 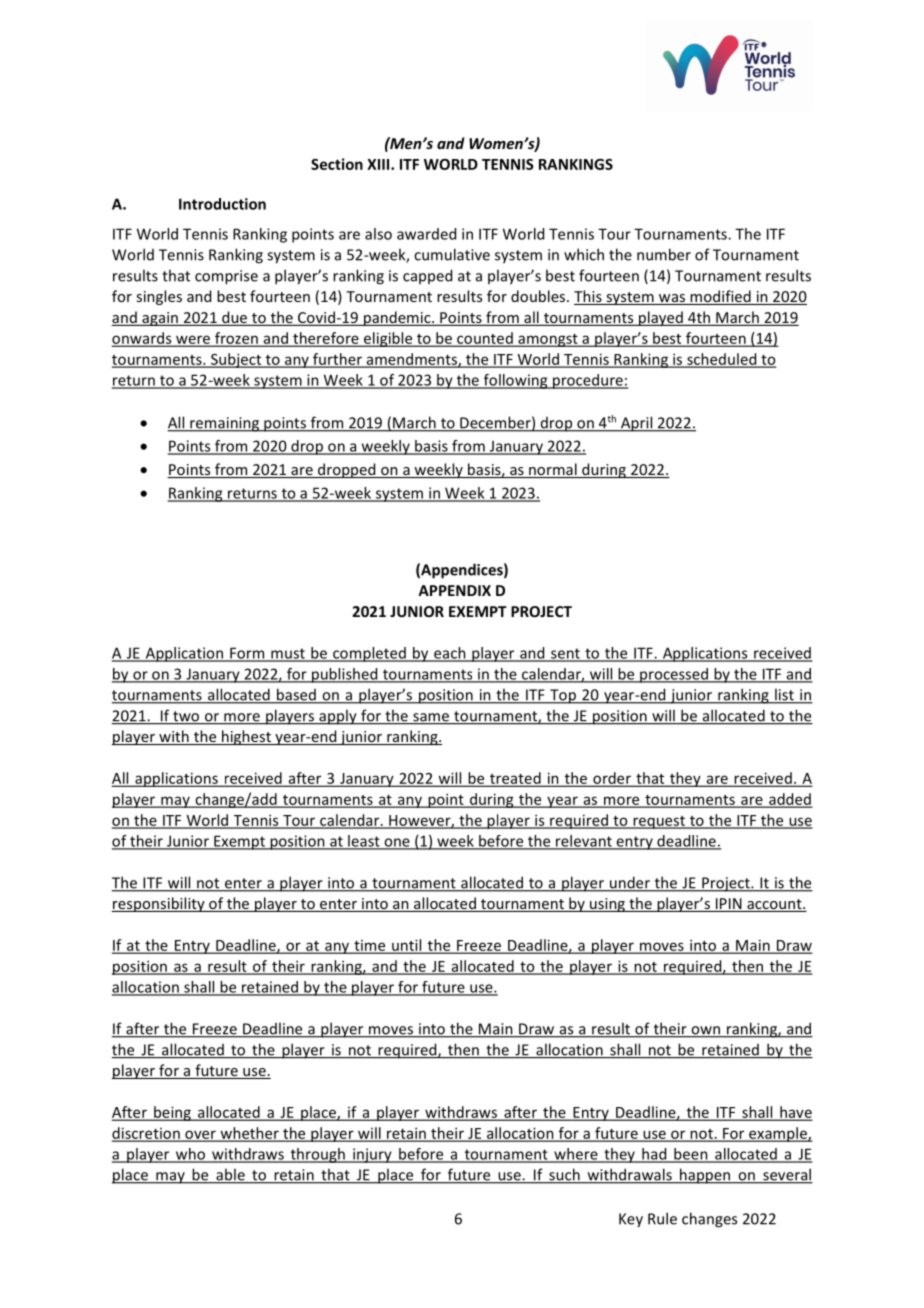 What do you see at coordinates (664, 254) in the document?
I see `number` at bounding box center [664, 254].
